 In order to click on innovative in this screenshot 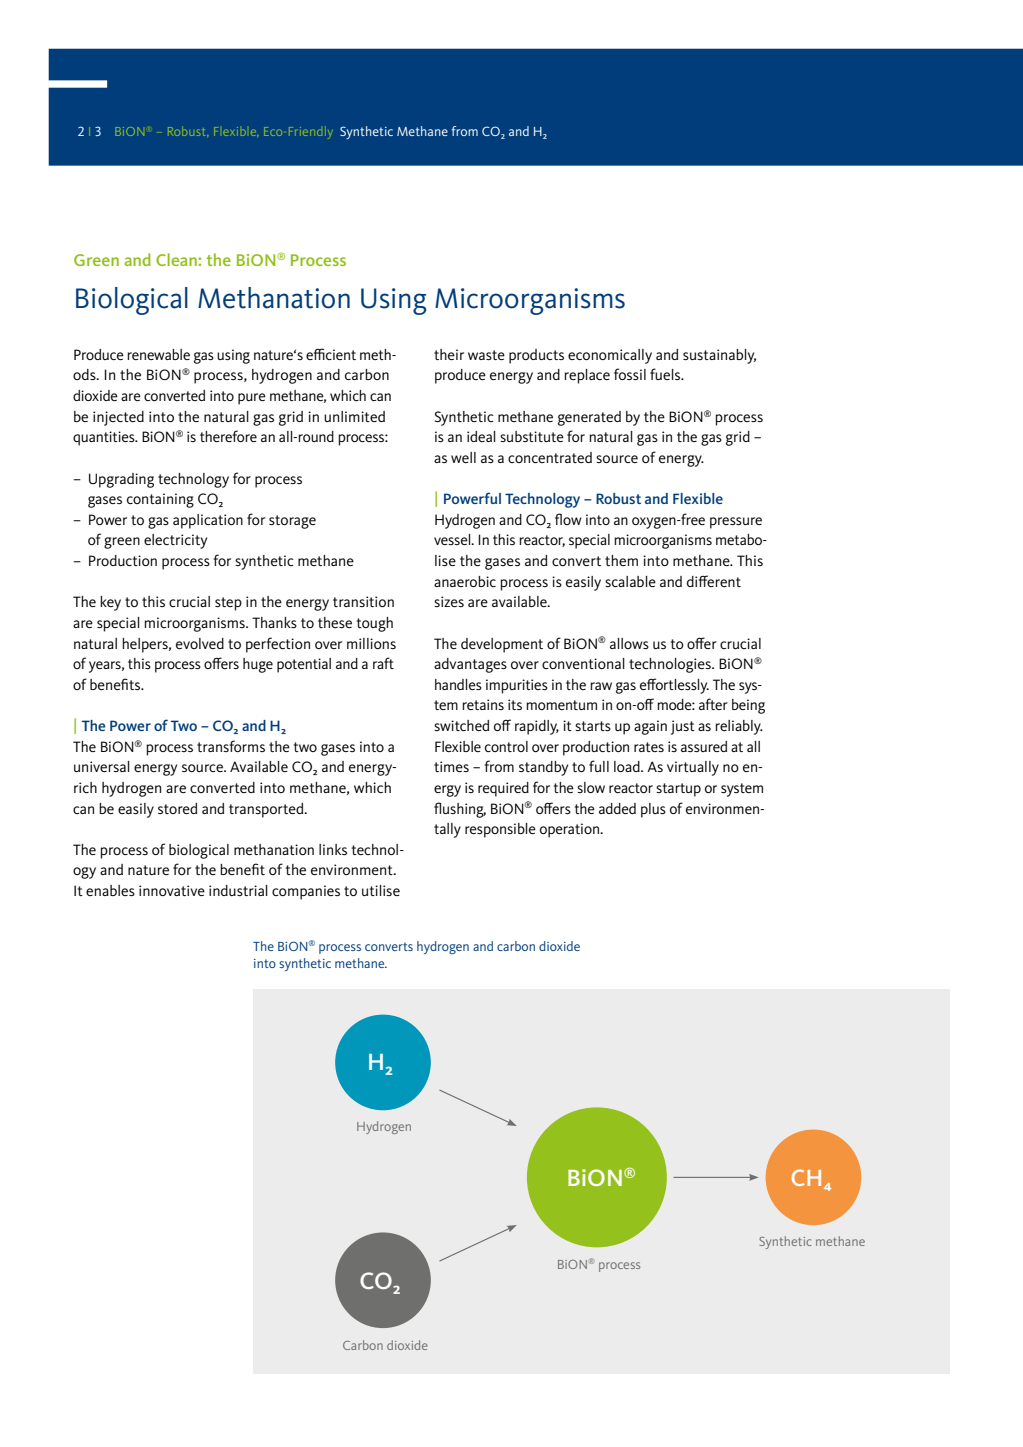, I will do `click(172, 890)`.
